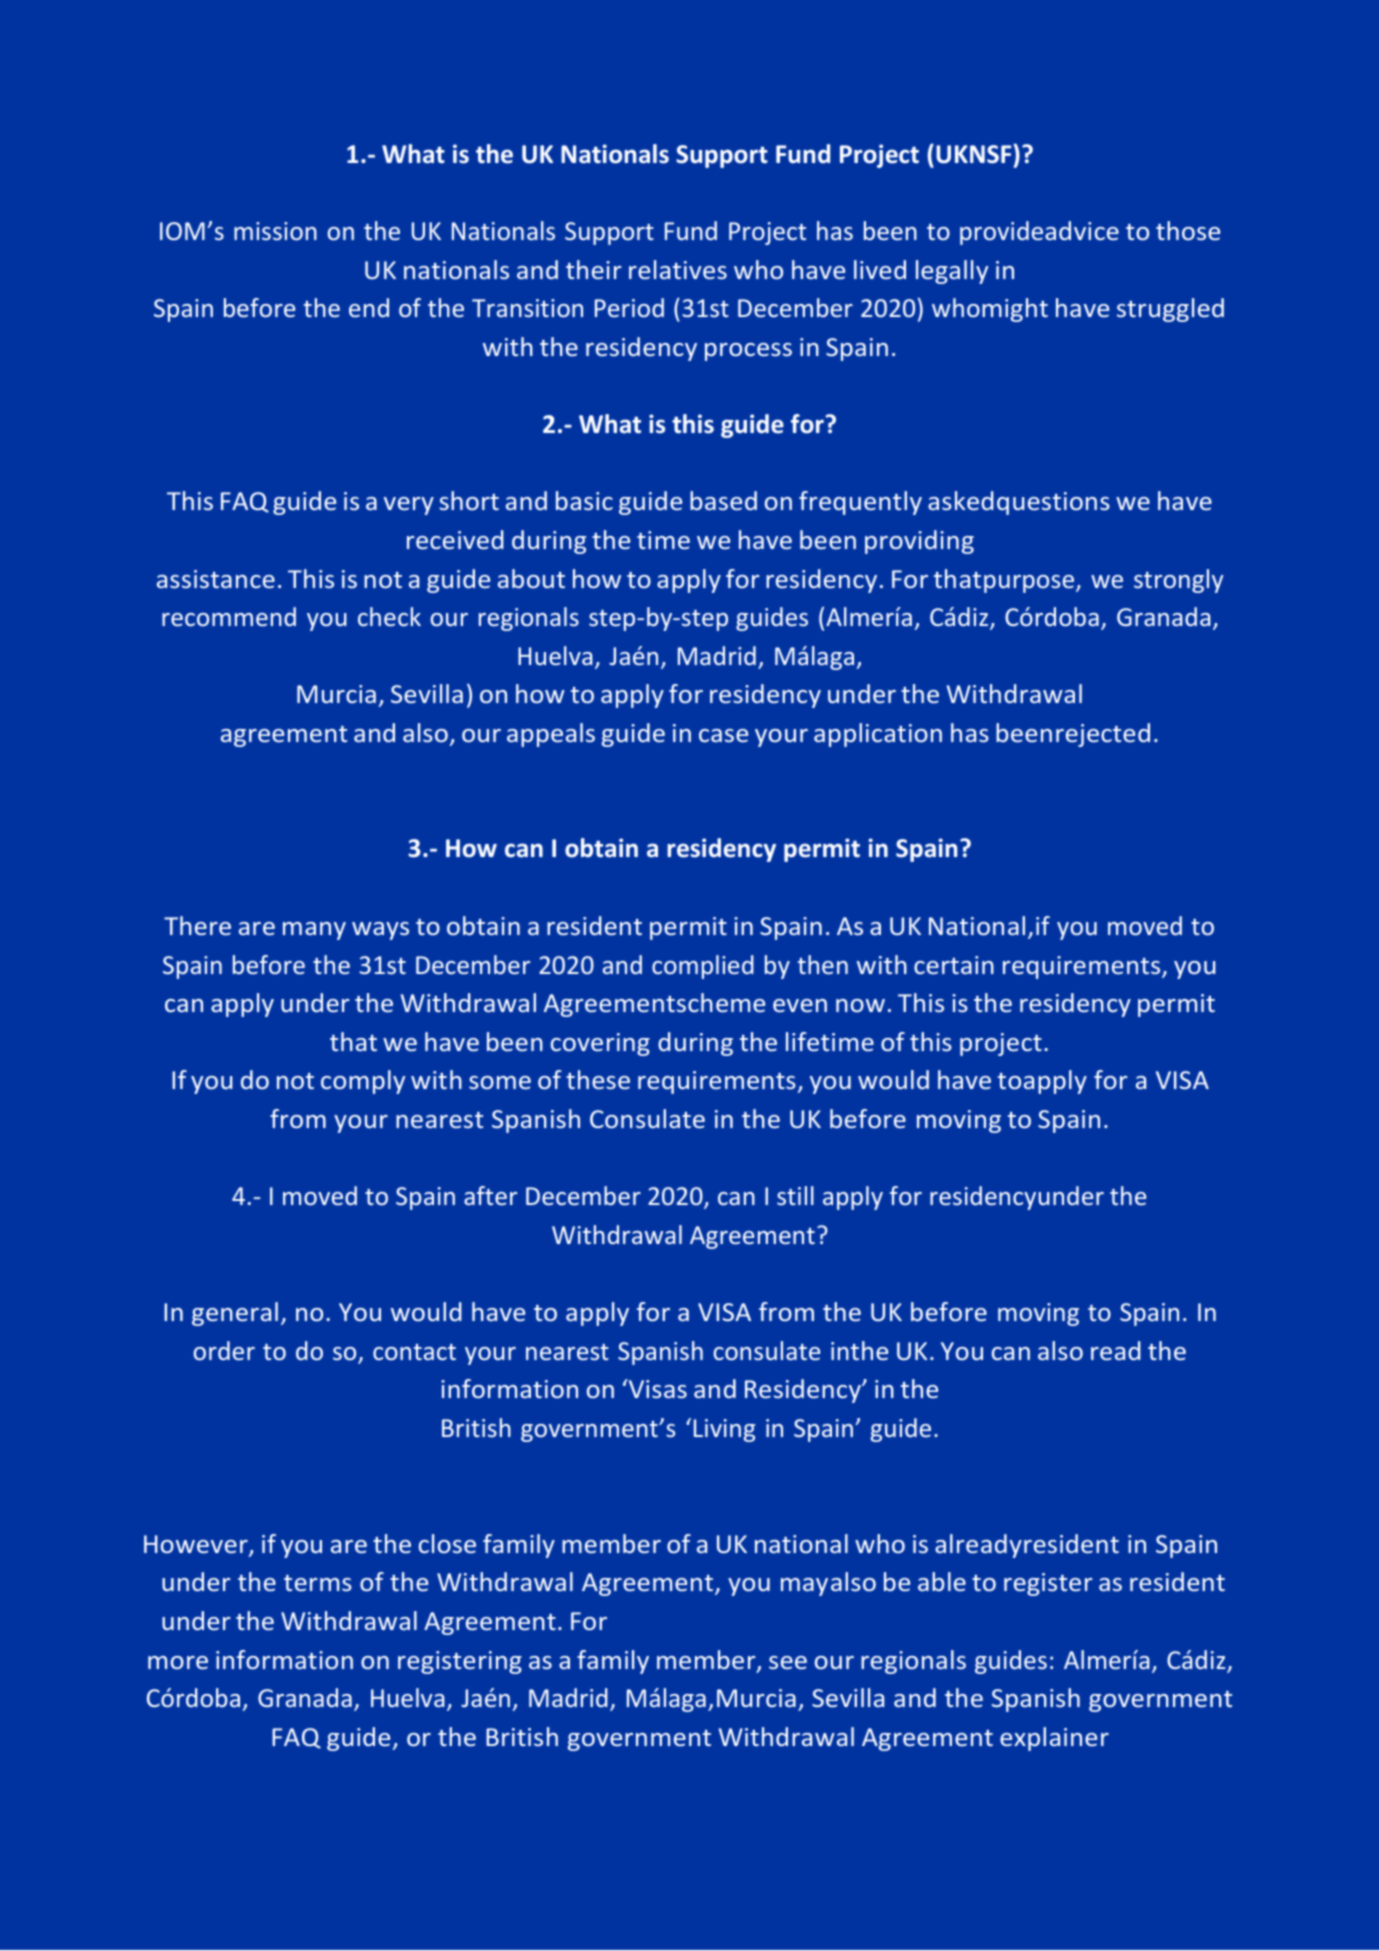  What do you see at coordinates (275, 231) in the image?
I see `mission` at bounding box center [275, 231].
